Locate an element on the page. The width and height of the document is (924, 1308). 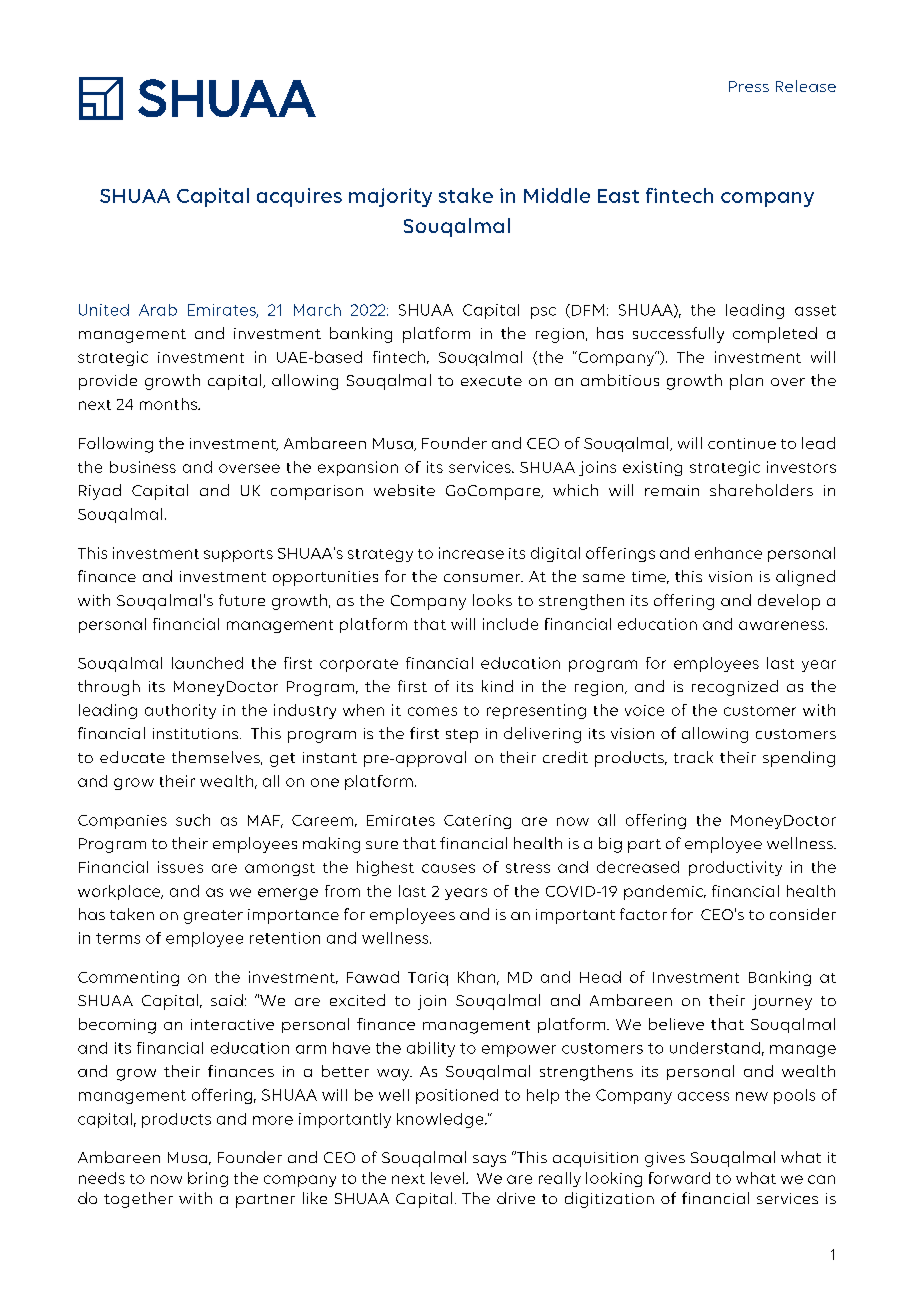
website is located at coordinates (404, 490).
